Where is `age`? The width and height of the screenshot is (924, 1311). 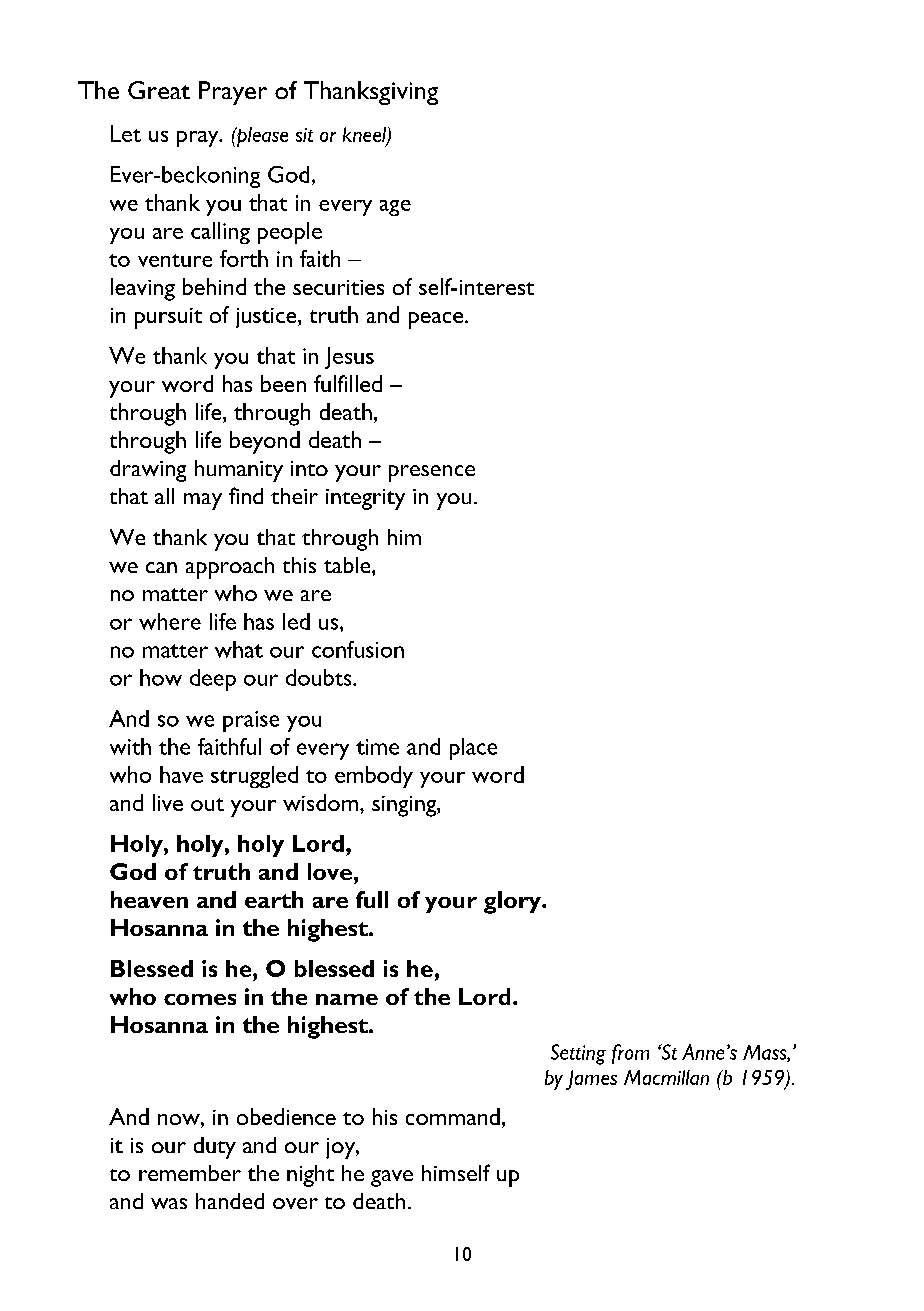
age is located at coordinates (395, 208).
